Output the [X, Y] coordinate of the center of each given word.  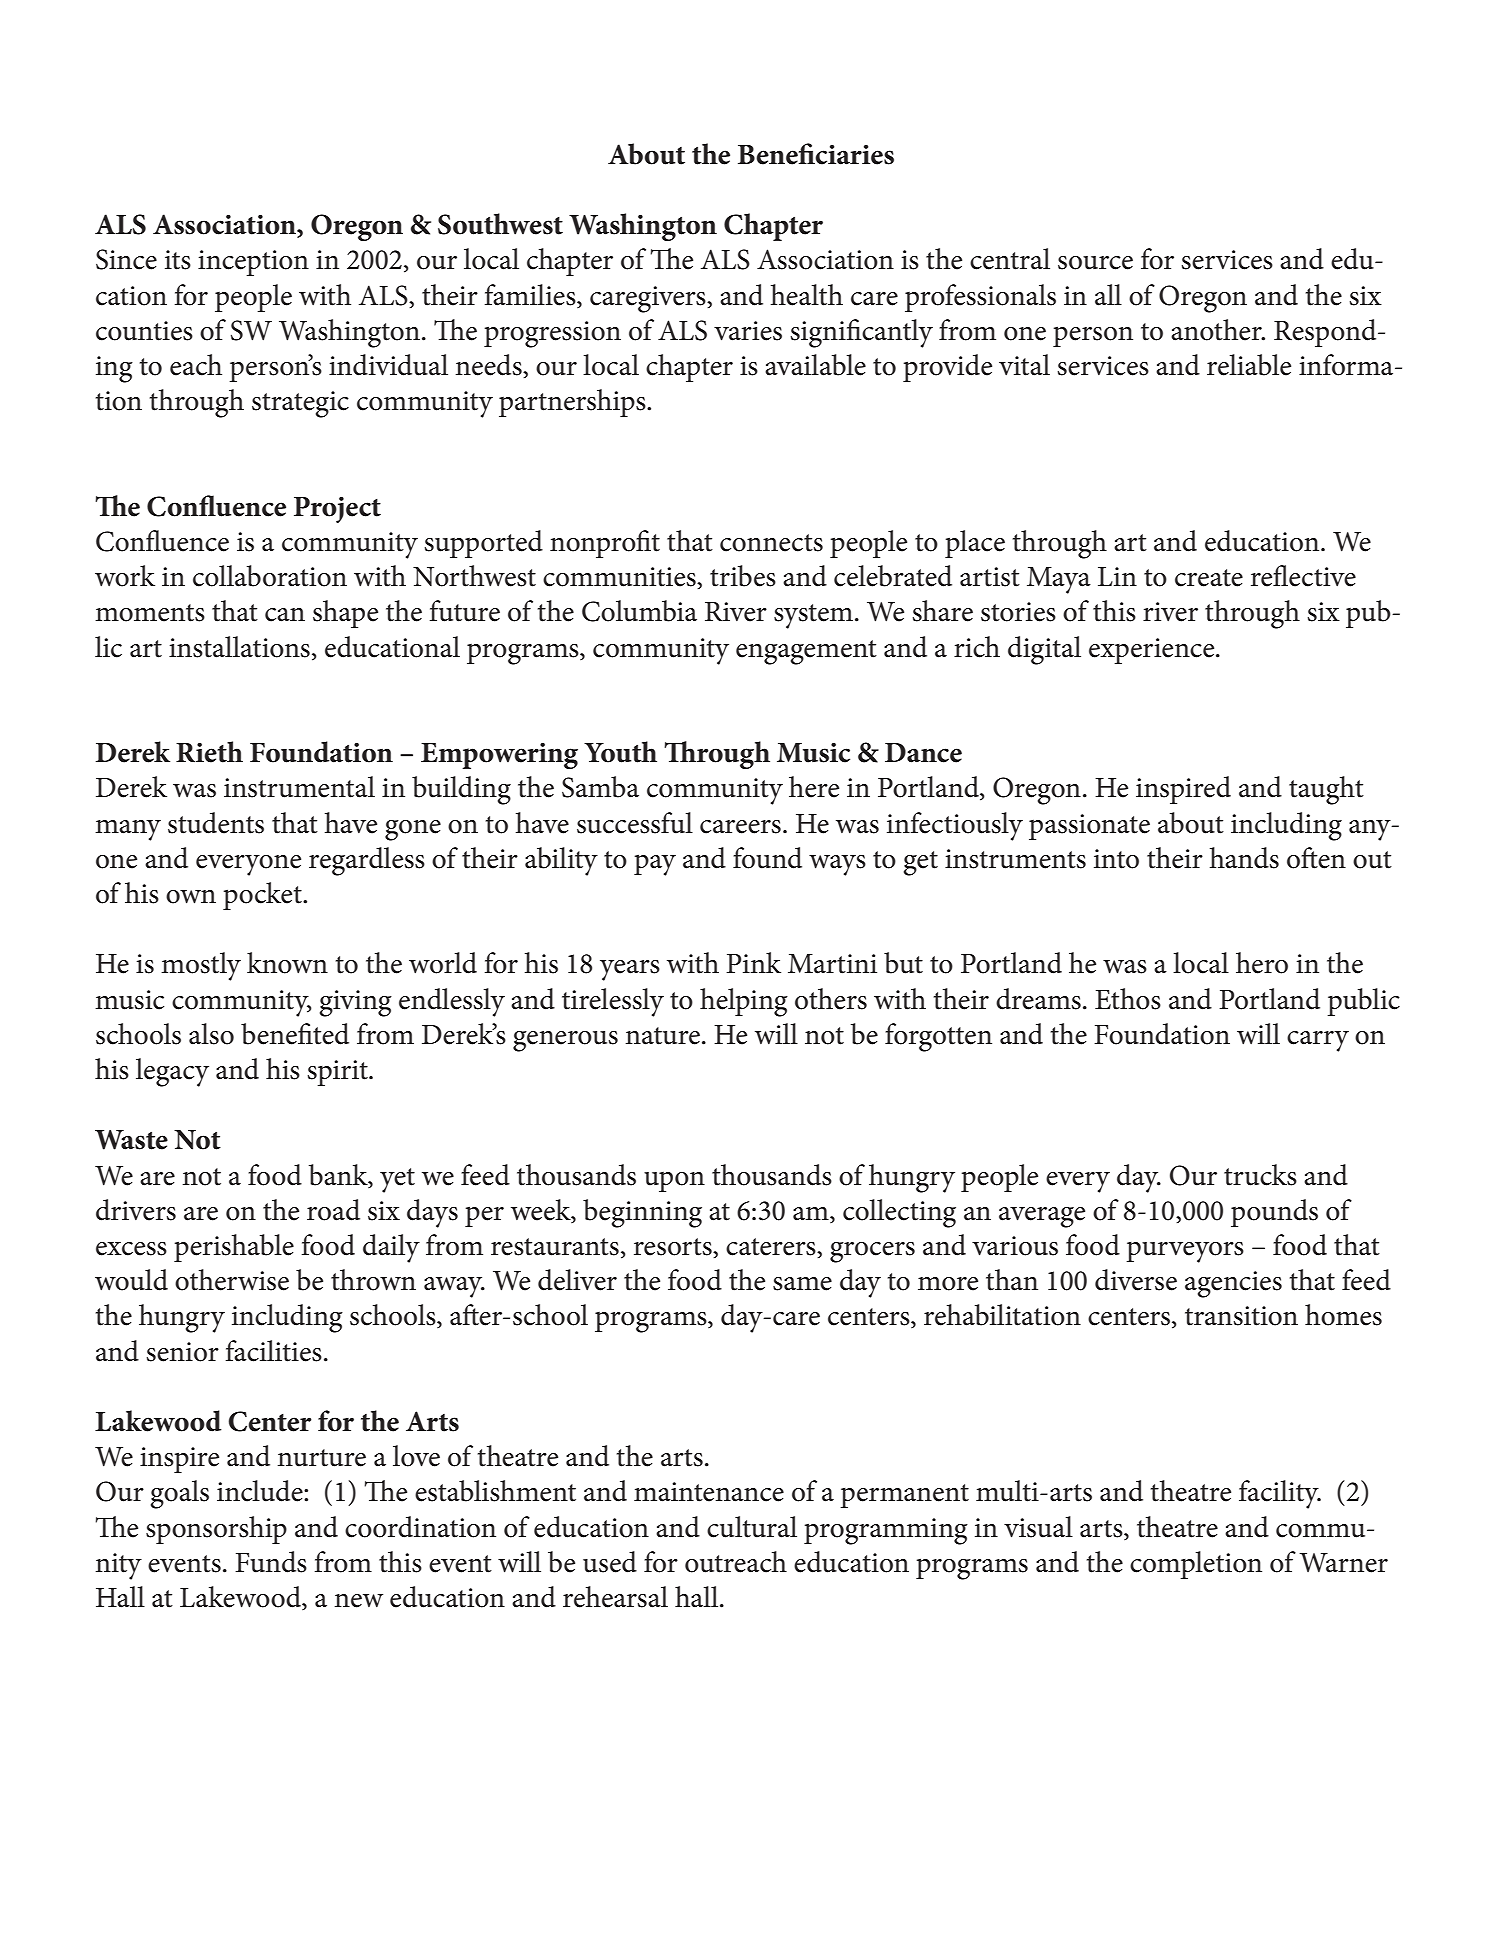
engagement [806, 652]
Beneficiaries [816, 154]
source [1095, 263]
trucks [1260, 1175]
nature [663, 1036]
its [178, 260]
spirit [338, 1073]
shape [345, 614]
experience [1153, 651]
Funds [271, 1562]
